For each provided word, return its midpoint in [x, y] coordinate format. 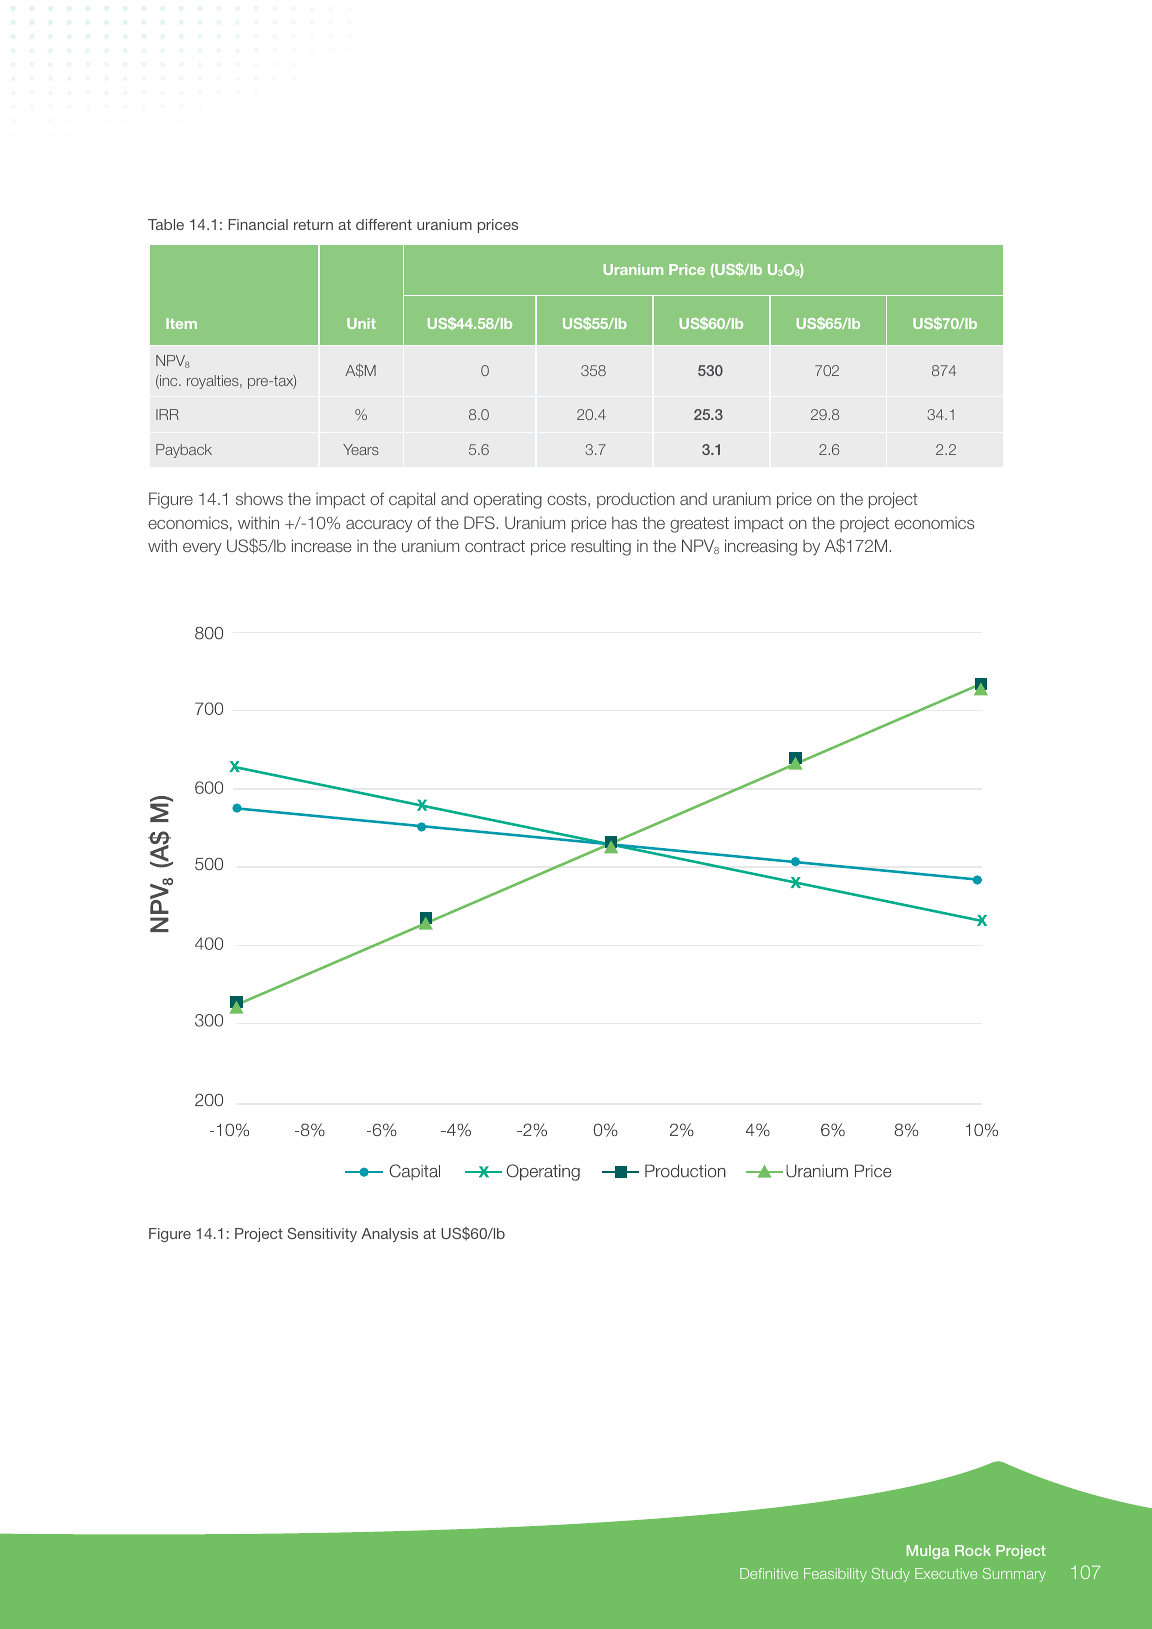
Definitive [769, 1573]
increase [321, 545]
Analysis [389, 1235]
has [624, 522]
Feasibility [835, 1575]
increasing [761, 547]
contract [495, 546]
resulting [601, 547]
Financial [258, 224]
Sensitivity [322, 1235]
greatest [699, 525]
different [384, 224]
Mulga [928, 1552]
